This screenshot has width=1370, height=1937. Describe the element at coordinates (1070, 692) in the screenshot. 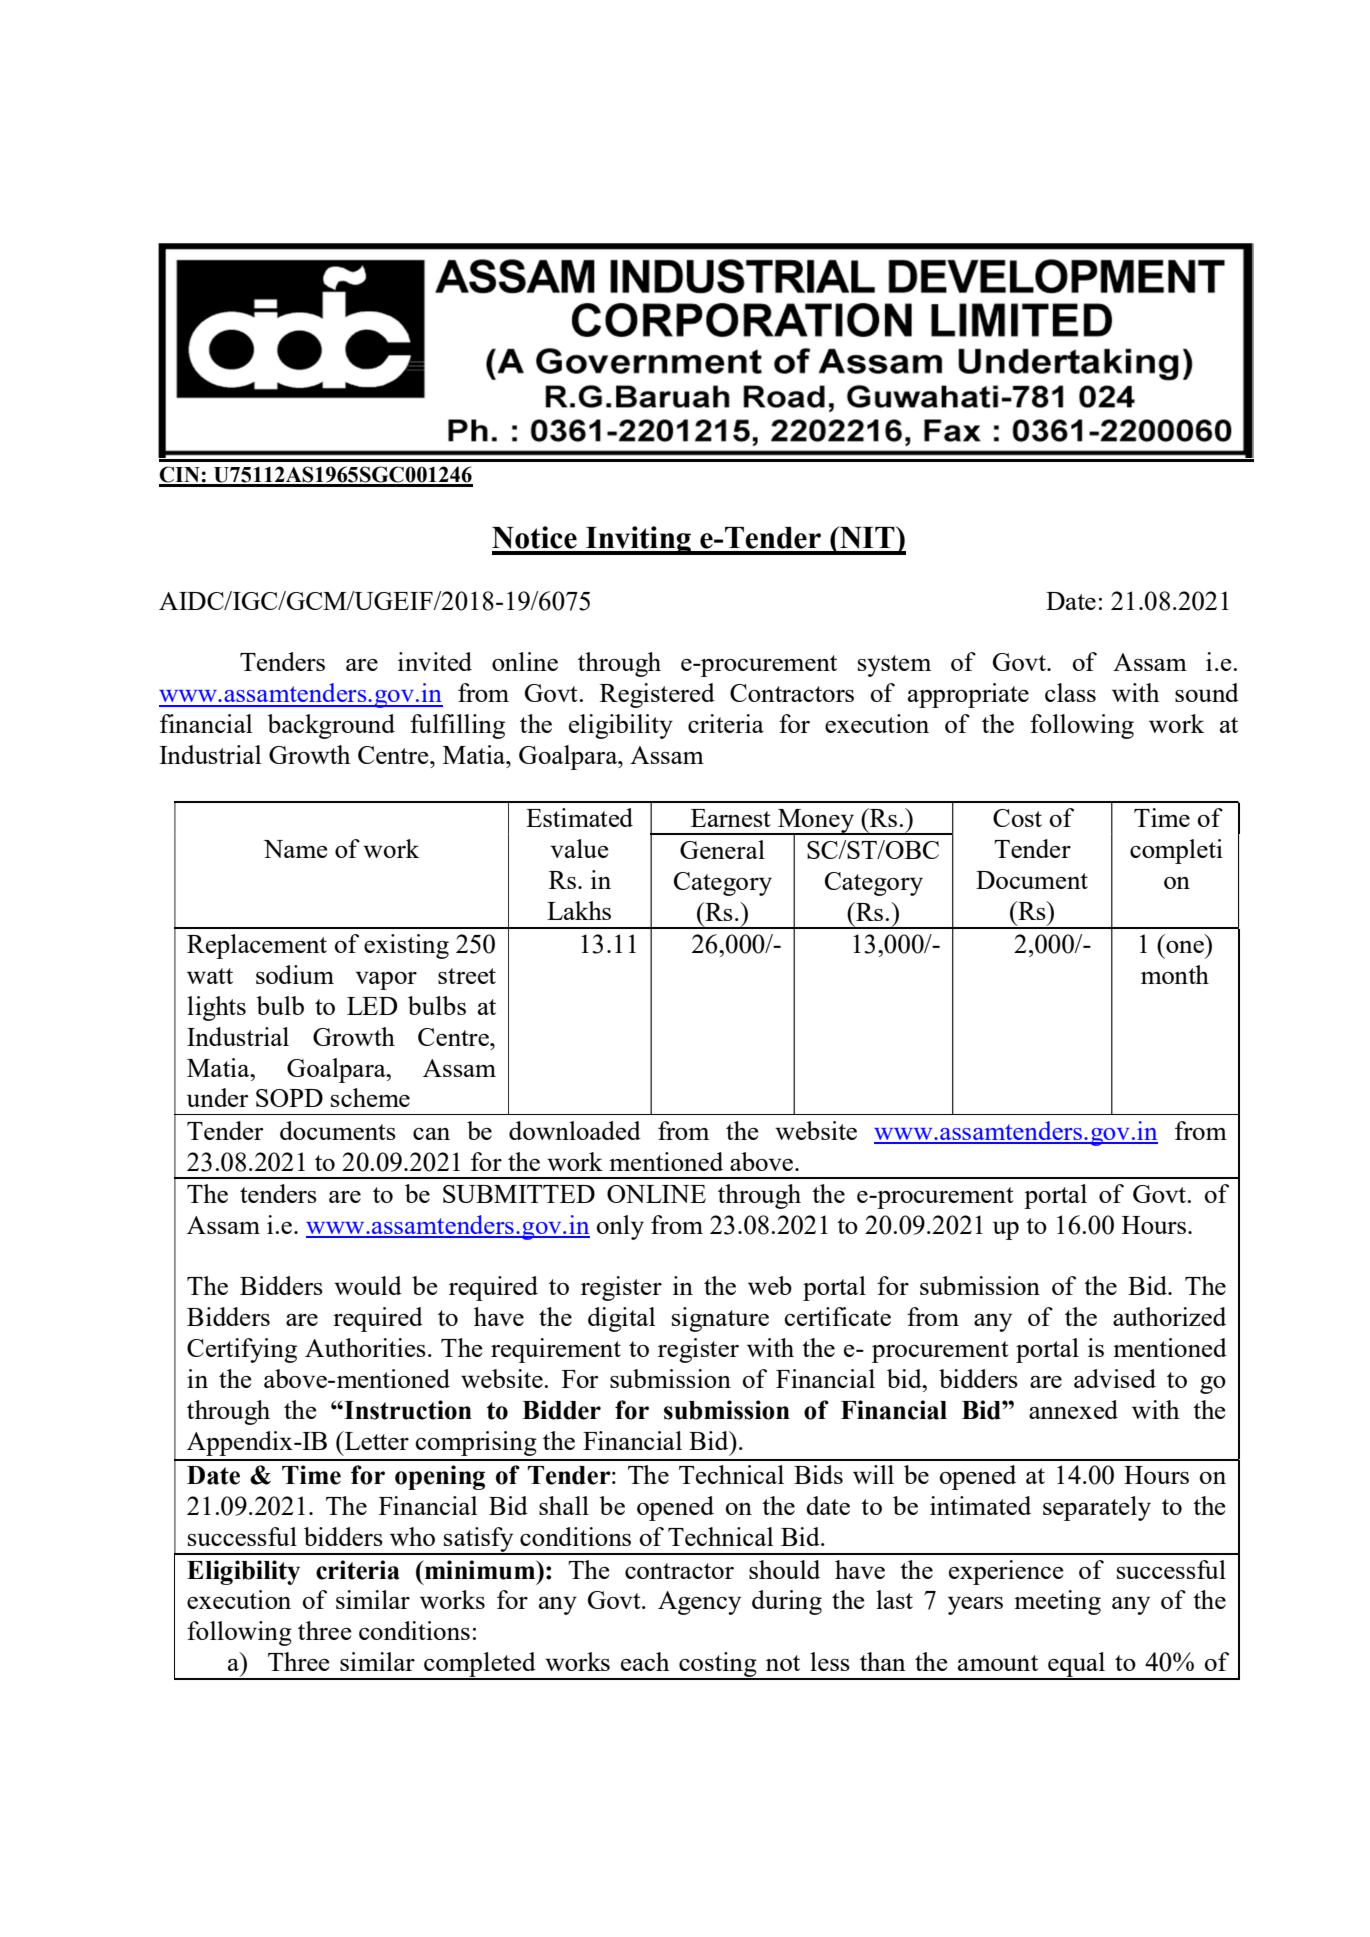

I see `class` at that location.
